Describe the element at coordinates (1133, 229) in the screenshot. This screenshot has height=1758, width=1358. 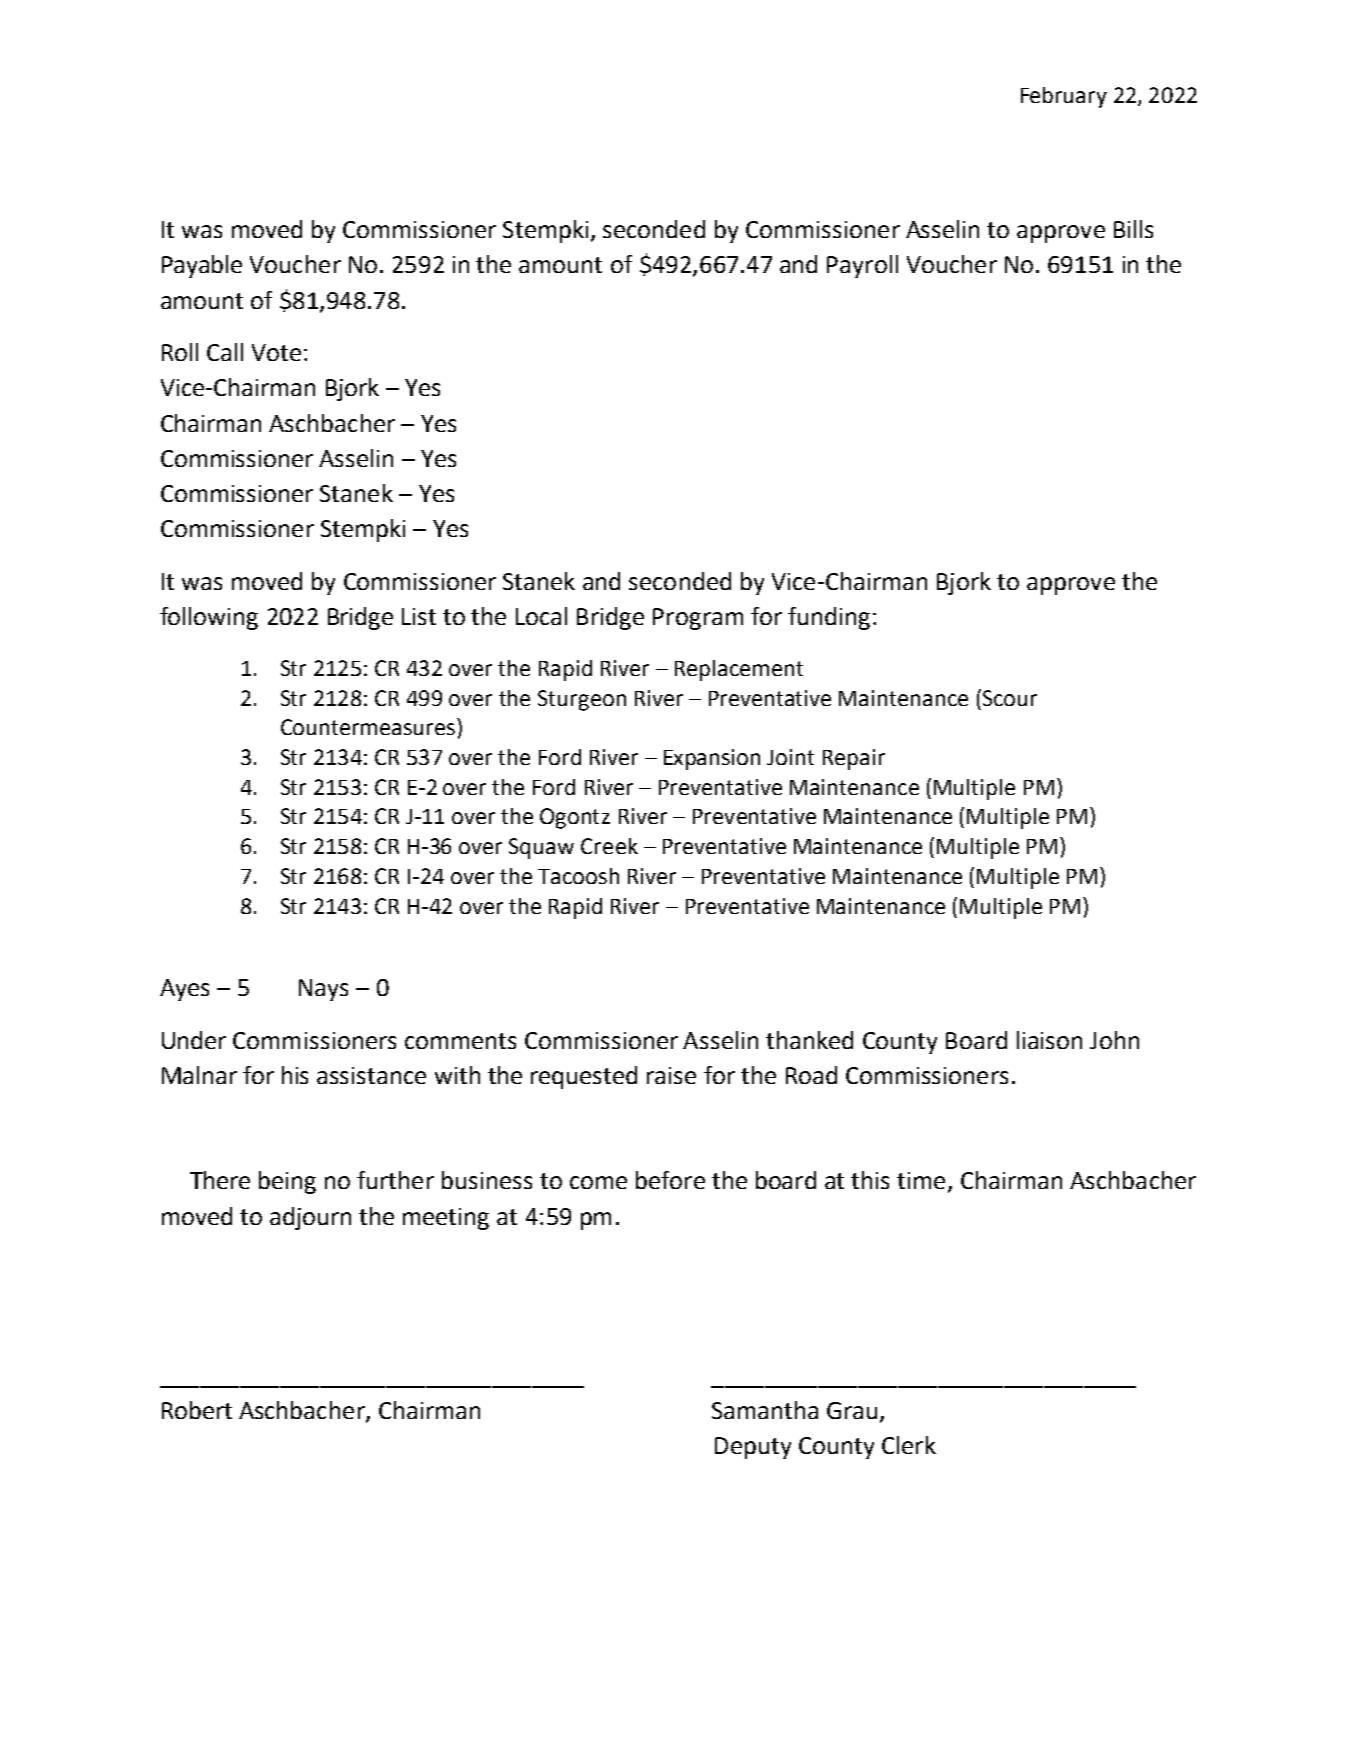
I see `Bills` at that location.
